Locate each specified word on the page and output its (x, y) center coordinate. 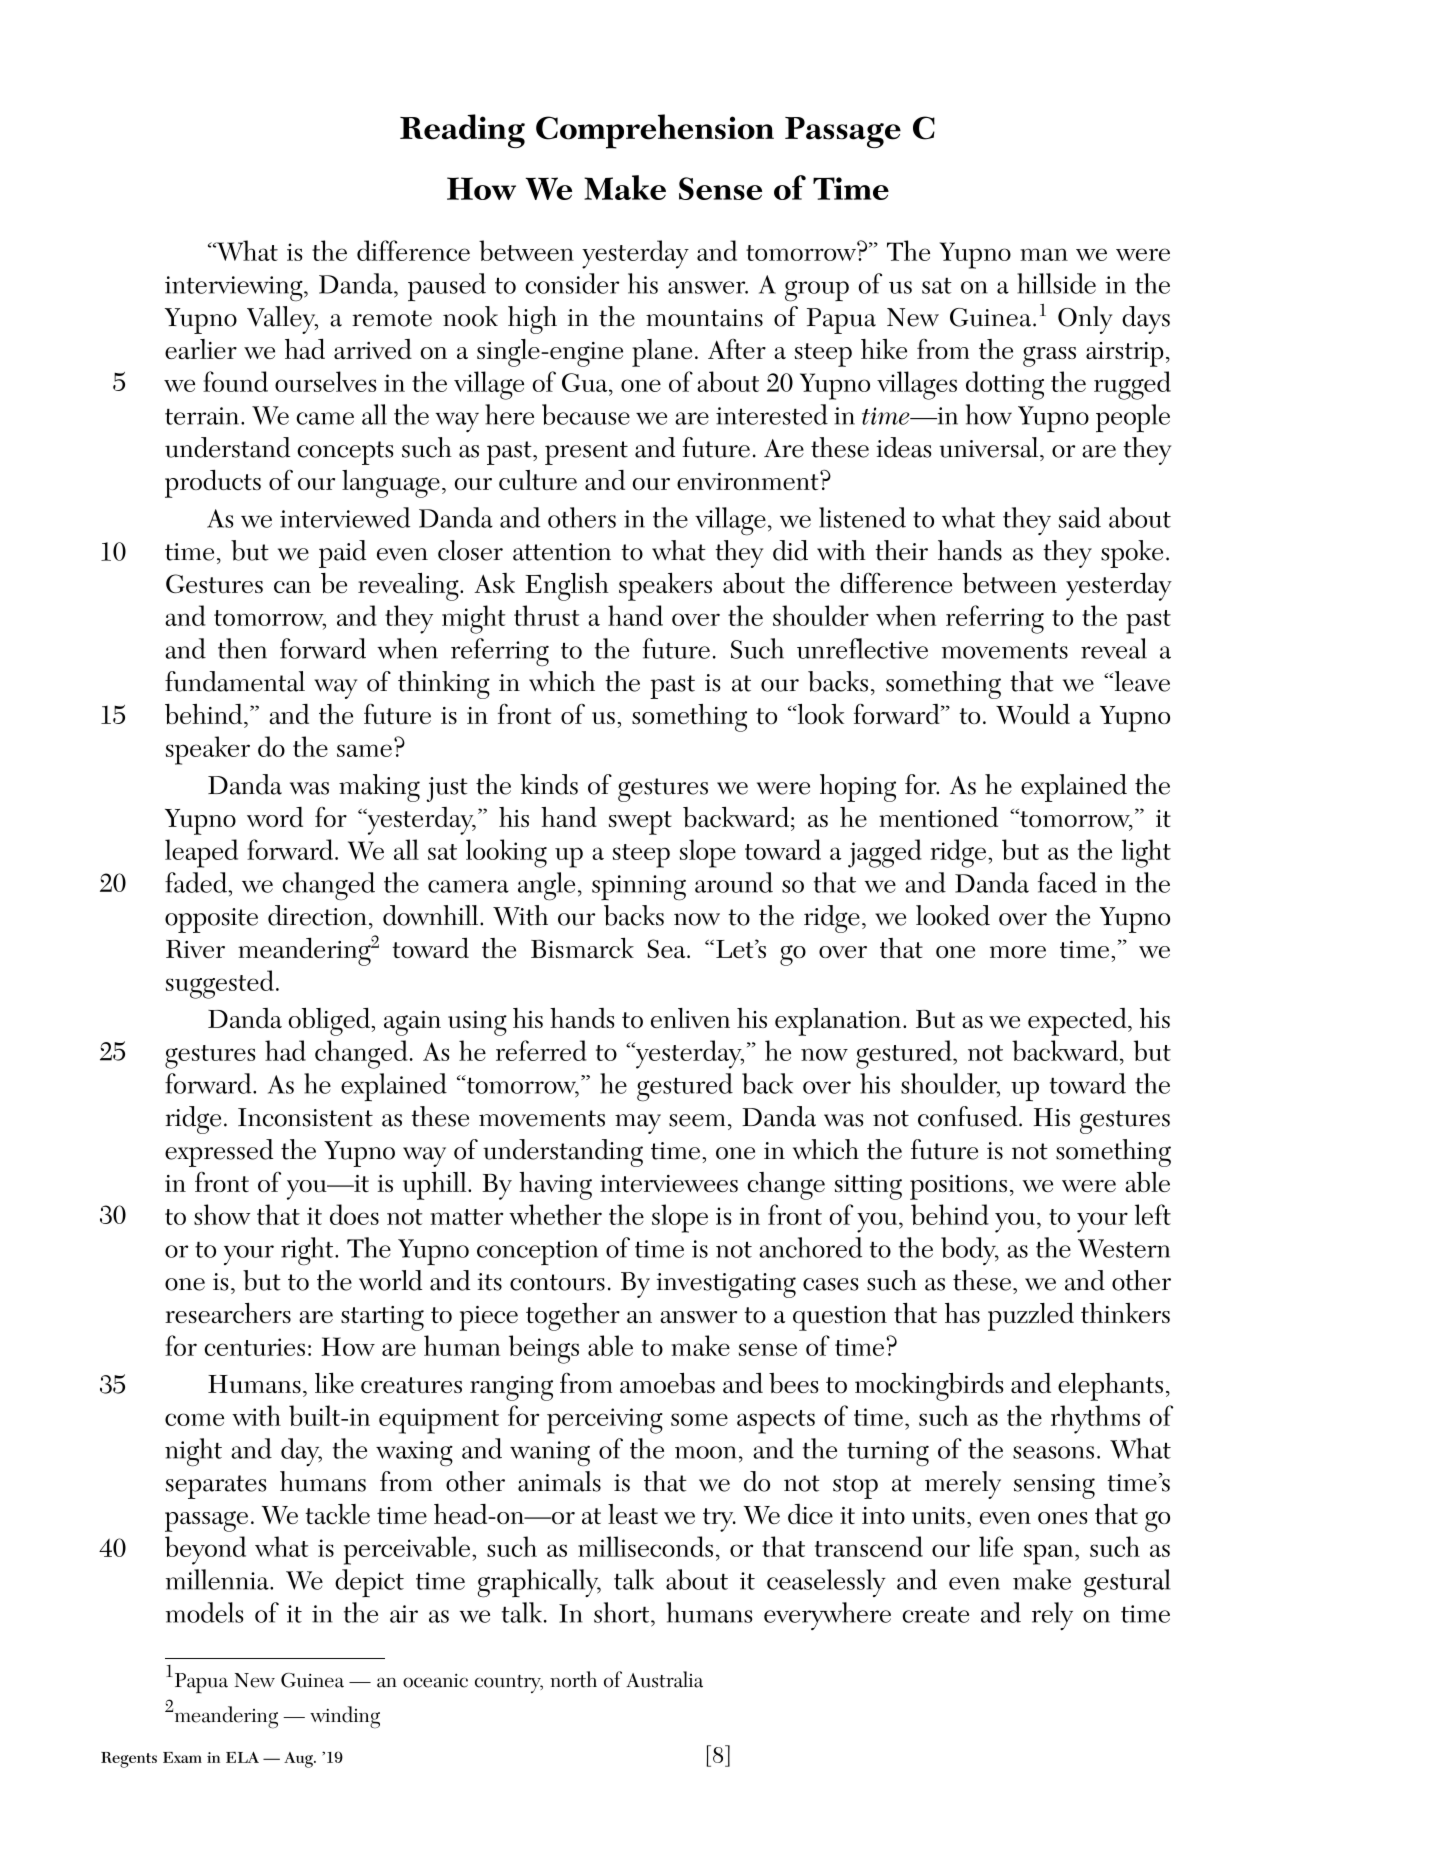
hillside (1056, 283)
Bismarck (582, 948)
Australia (664, 1679)
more (1018, 952)
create (935, 1614)
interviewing (235, 289)
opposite (211, 920)
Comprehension (655, 131)
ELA (242, 1757)
